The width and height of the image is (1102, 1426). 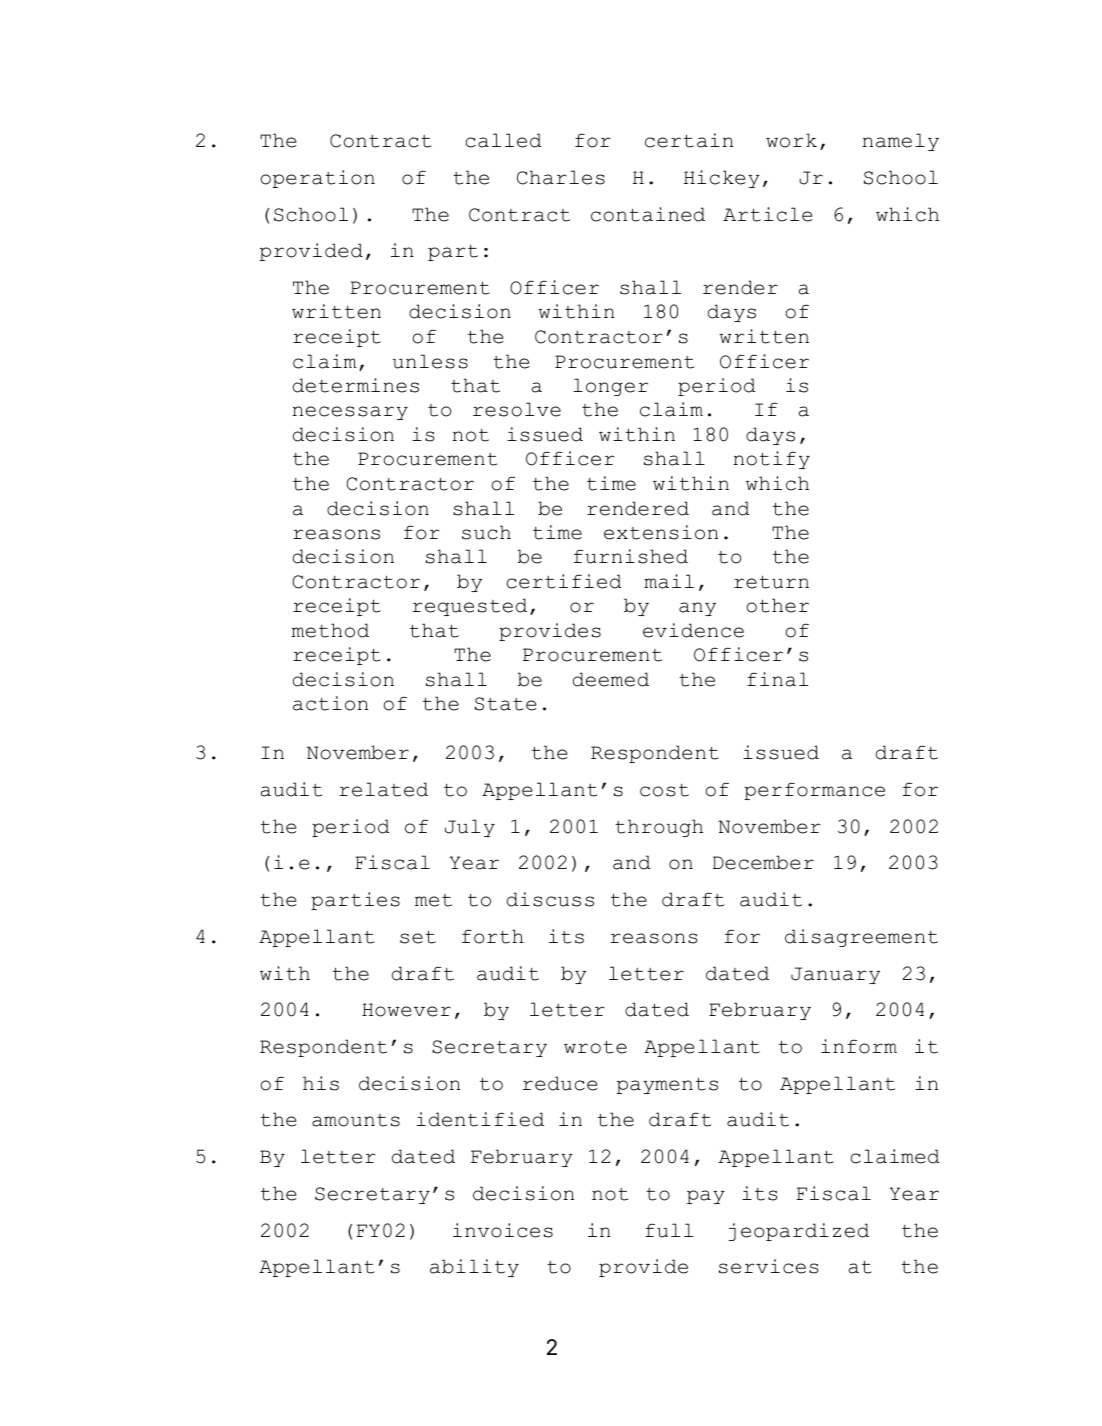 I want to click on related, so click(x=383, y=789).
